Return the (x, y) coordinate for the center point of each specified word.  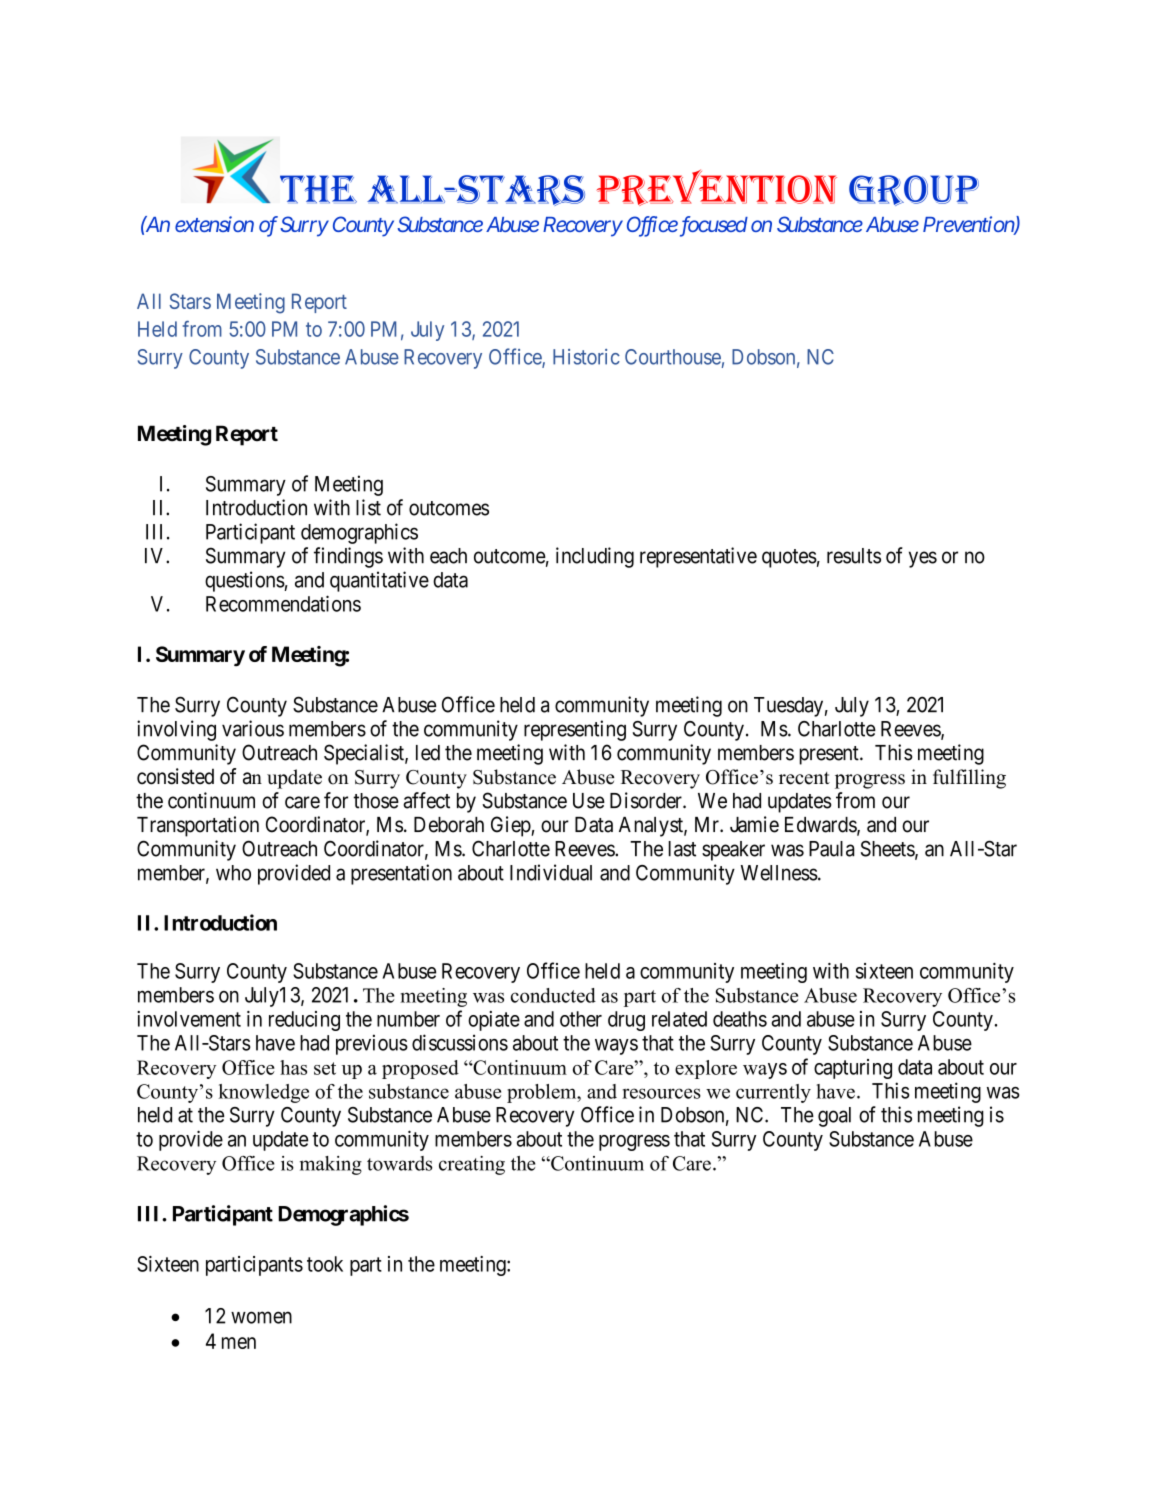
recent (804, 778)
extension (214, 224)
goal (834, 1117)
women (261, 1317)
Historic (586, 357)
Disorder (647, 800)
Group (914, 190)
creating (472, 1165)
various (253, 728)
